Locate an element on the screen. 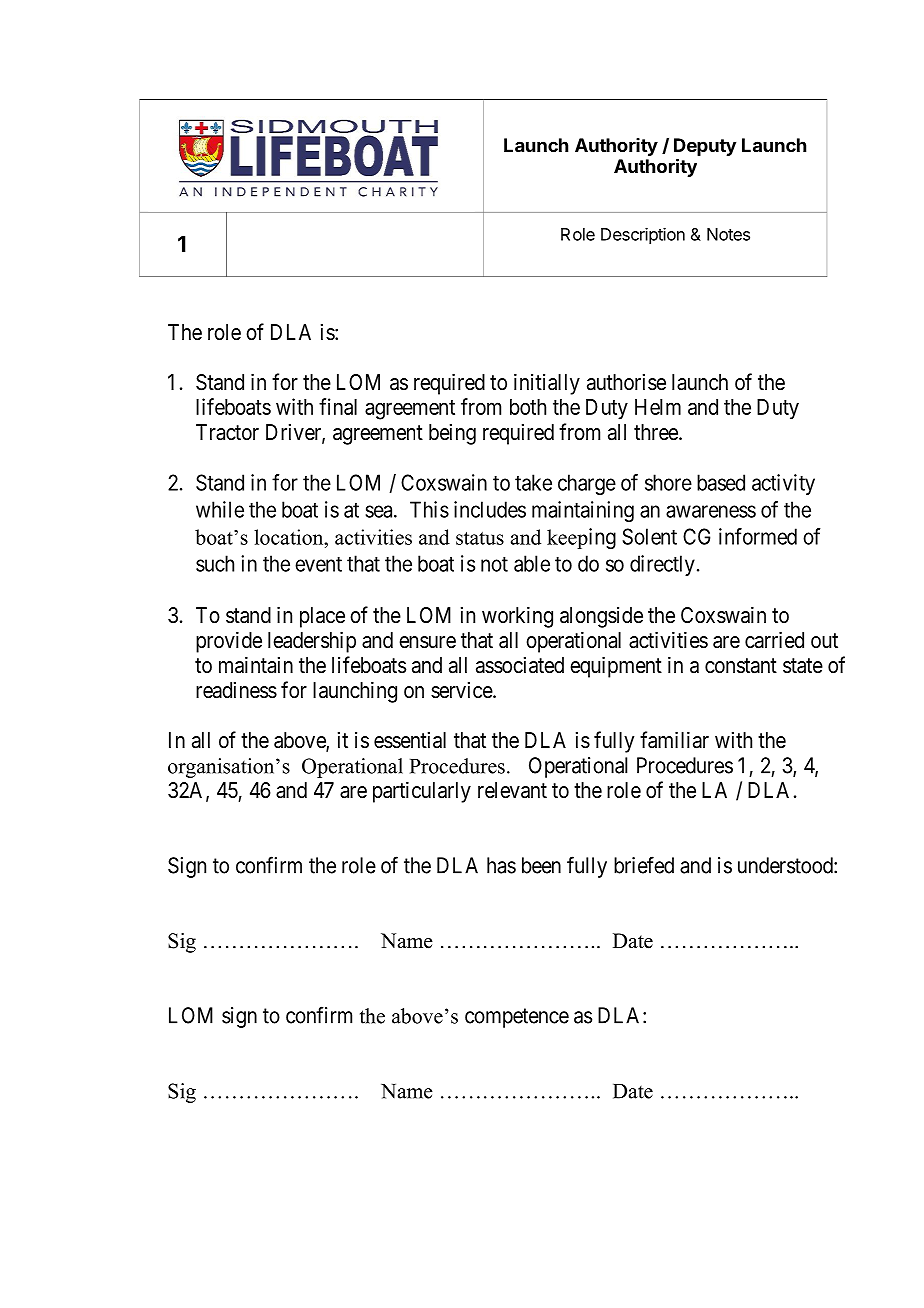  readiness is located at coordinates (236, 690).
